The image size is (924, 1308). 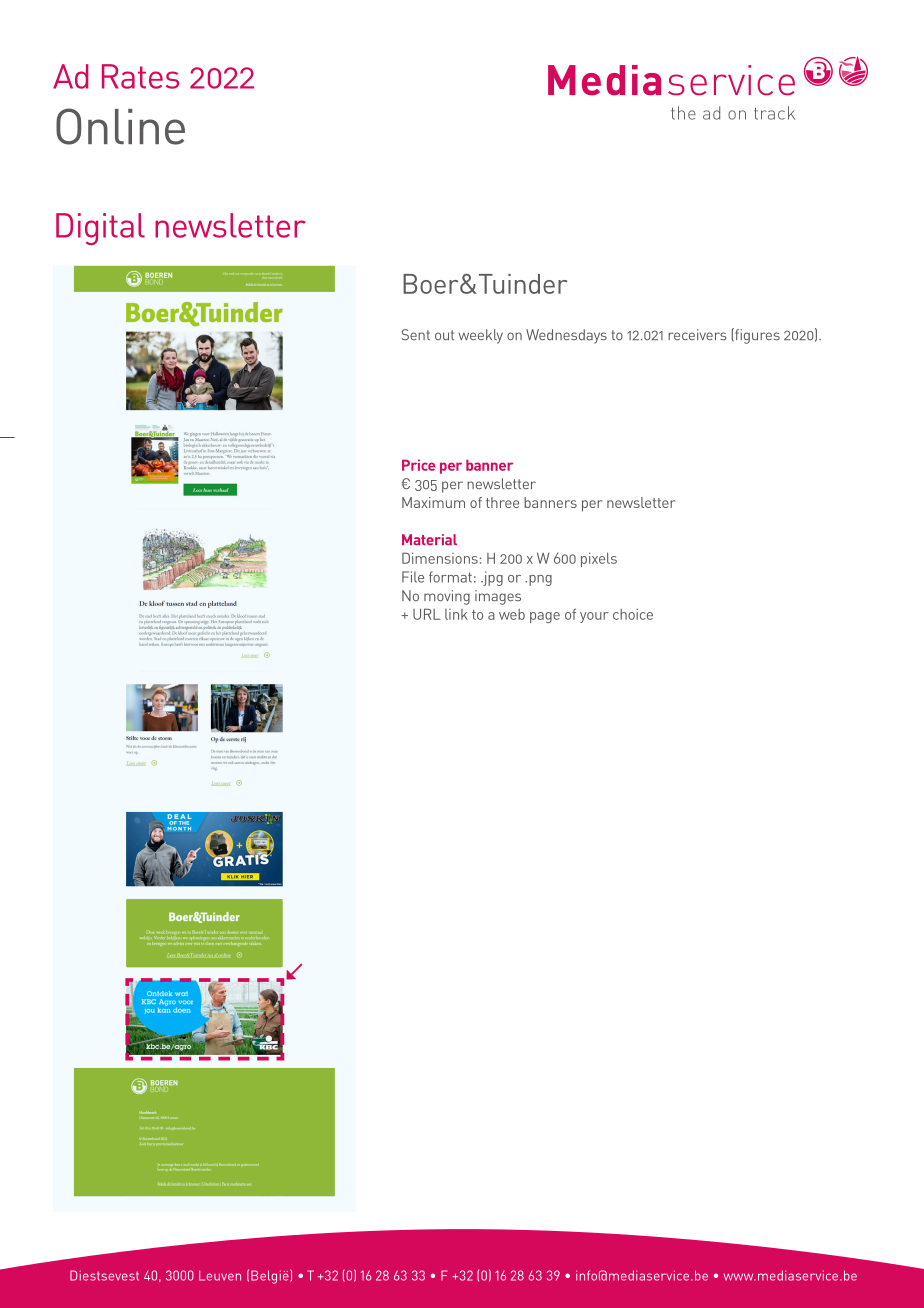 I want to click on Rates, so click(x=140, y=76).
